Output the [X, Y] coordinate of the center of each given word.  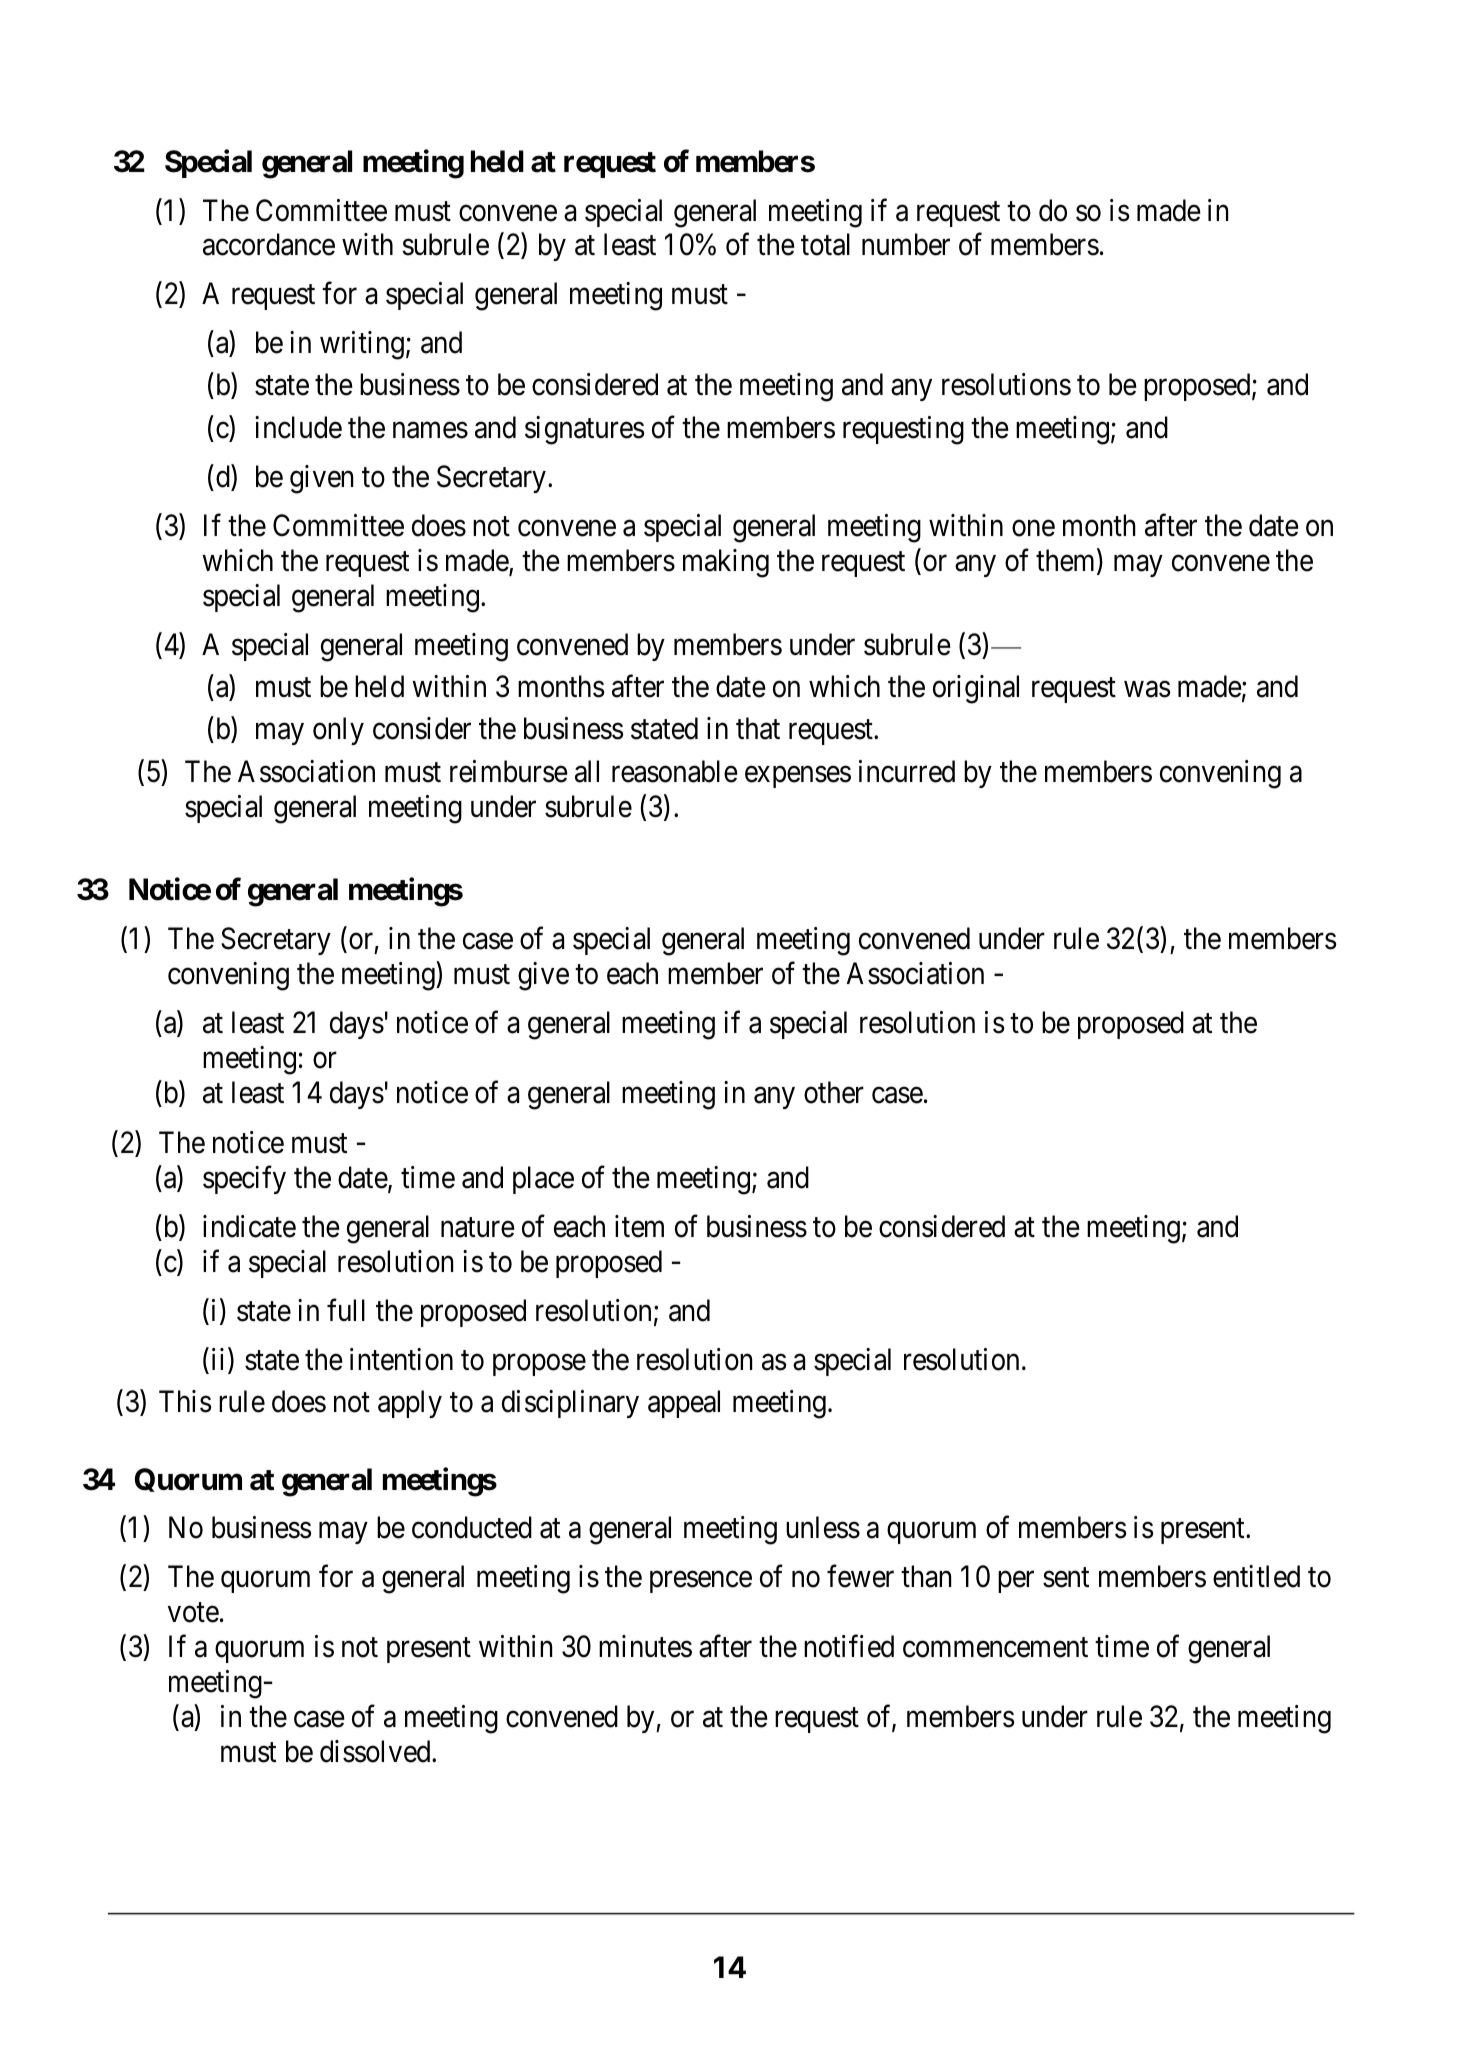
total [825, 244]
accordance [269, 244]
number [906, 244]
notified [849, 1646]
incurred [907, 771]
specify [244, 1180]
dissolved [376, 1751]
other [834, 1092]
